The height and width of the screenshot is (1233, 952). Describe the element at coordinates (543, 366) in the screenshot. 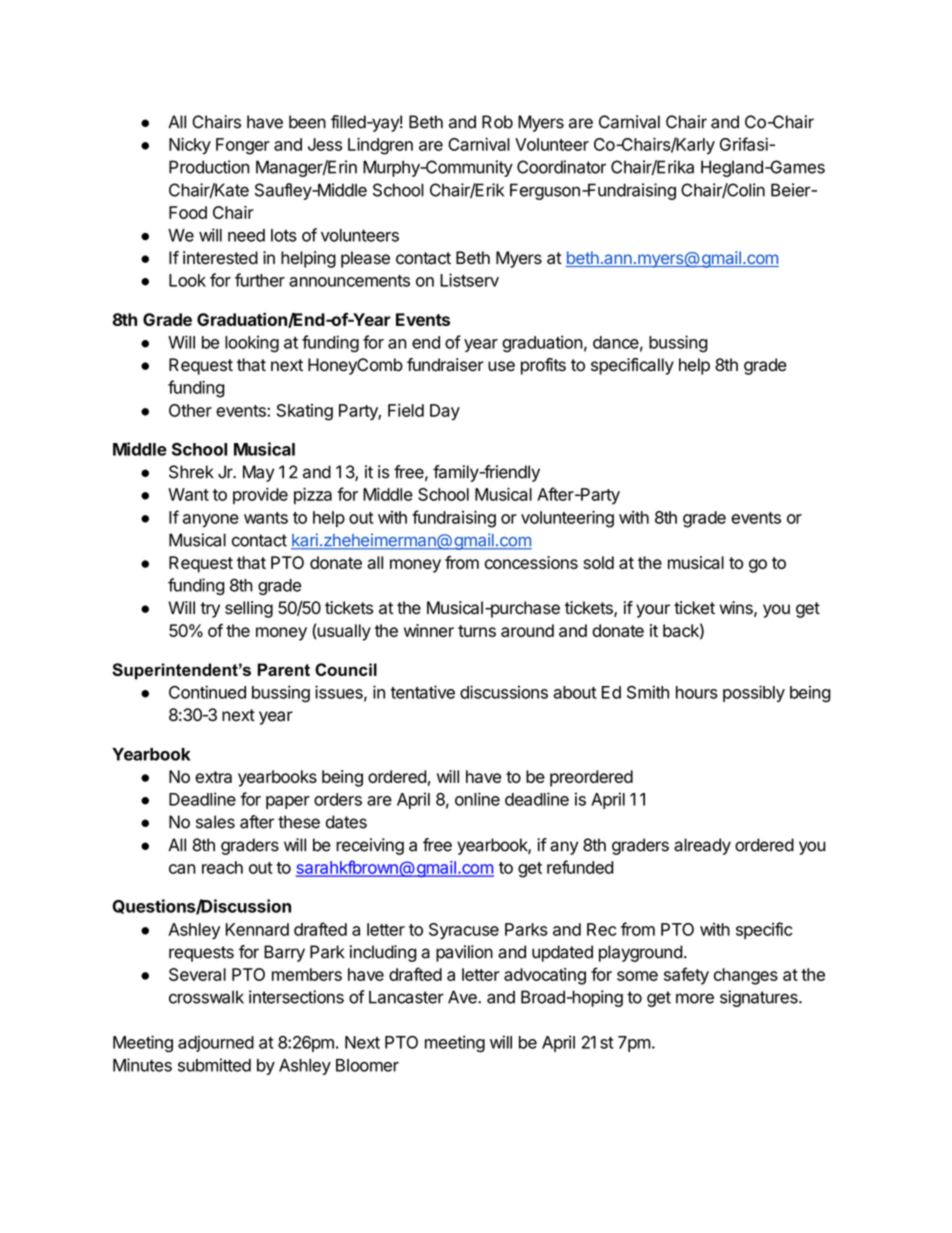

I see `profits` at that location.
